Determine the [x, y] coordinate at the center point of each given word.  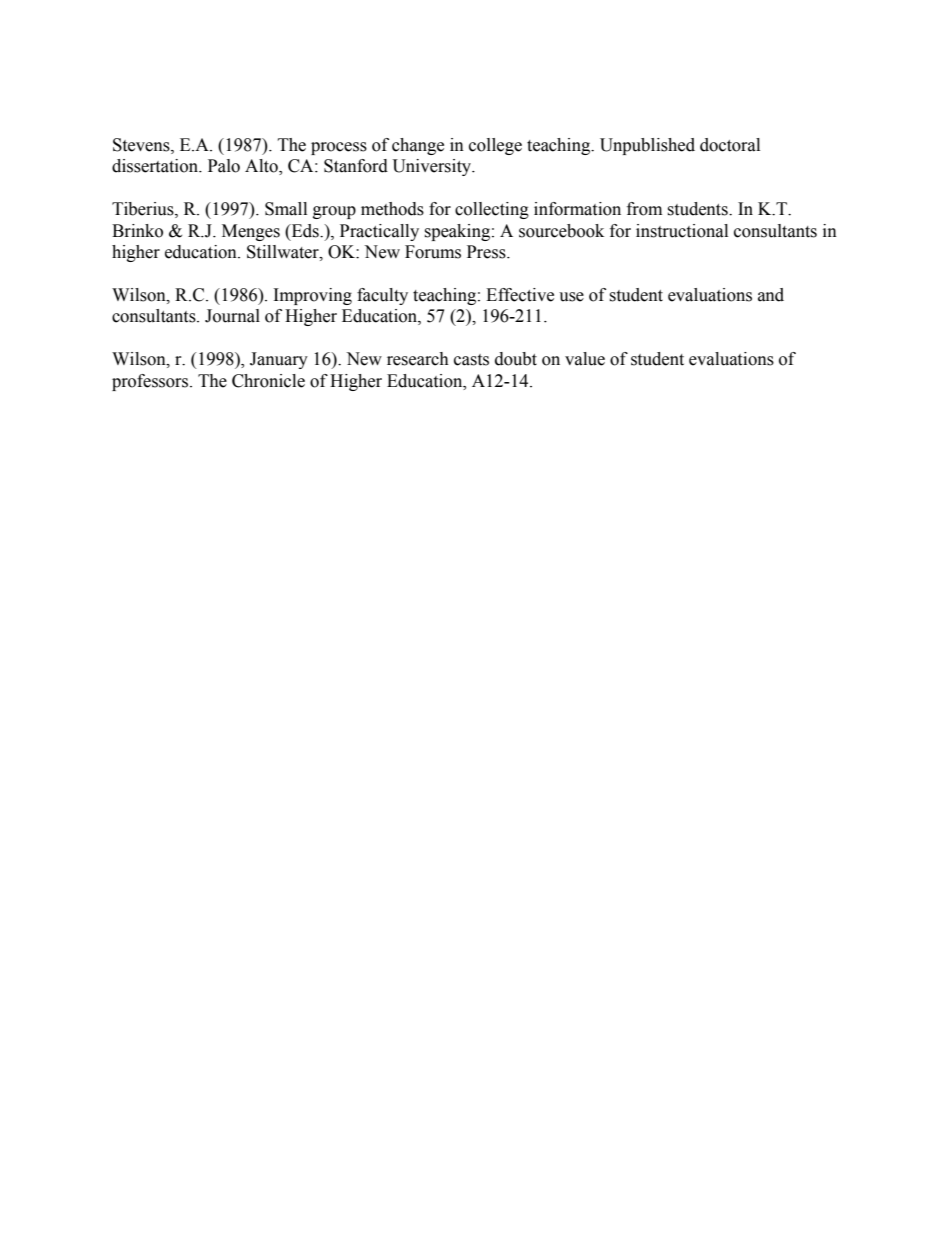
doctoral [730, 145]
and [771, 295]
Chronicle [268, 381]
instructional [682, 231]
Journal [232, 316]
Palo [224, 166]
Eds [305, 231]
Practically [379, 232]
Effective [520, 295]
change [418, 146]
